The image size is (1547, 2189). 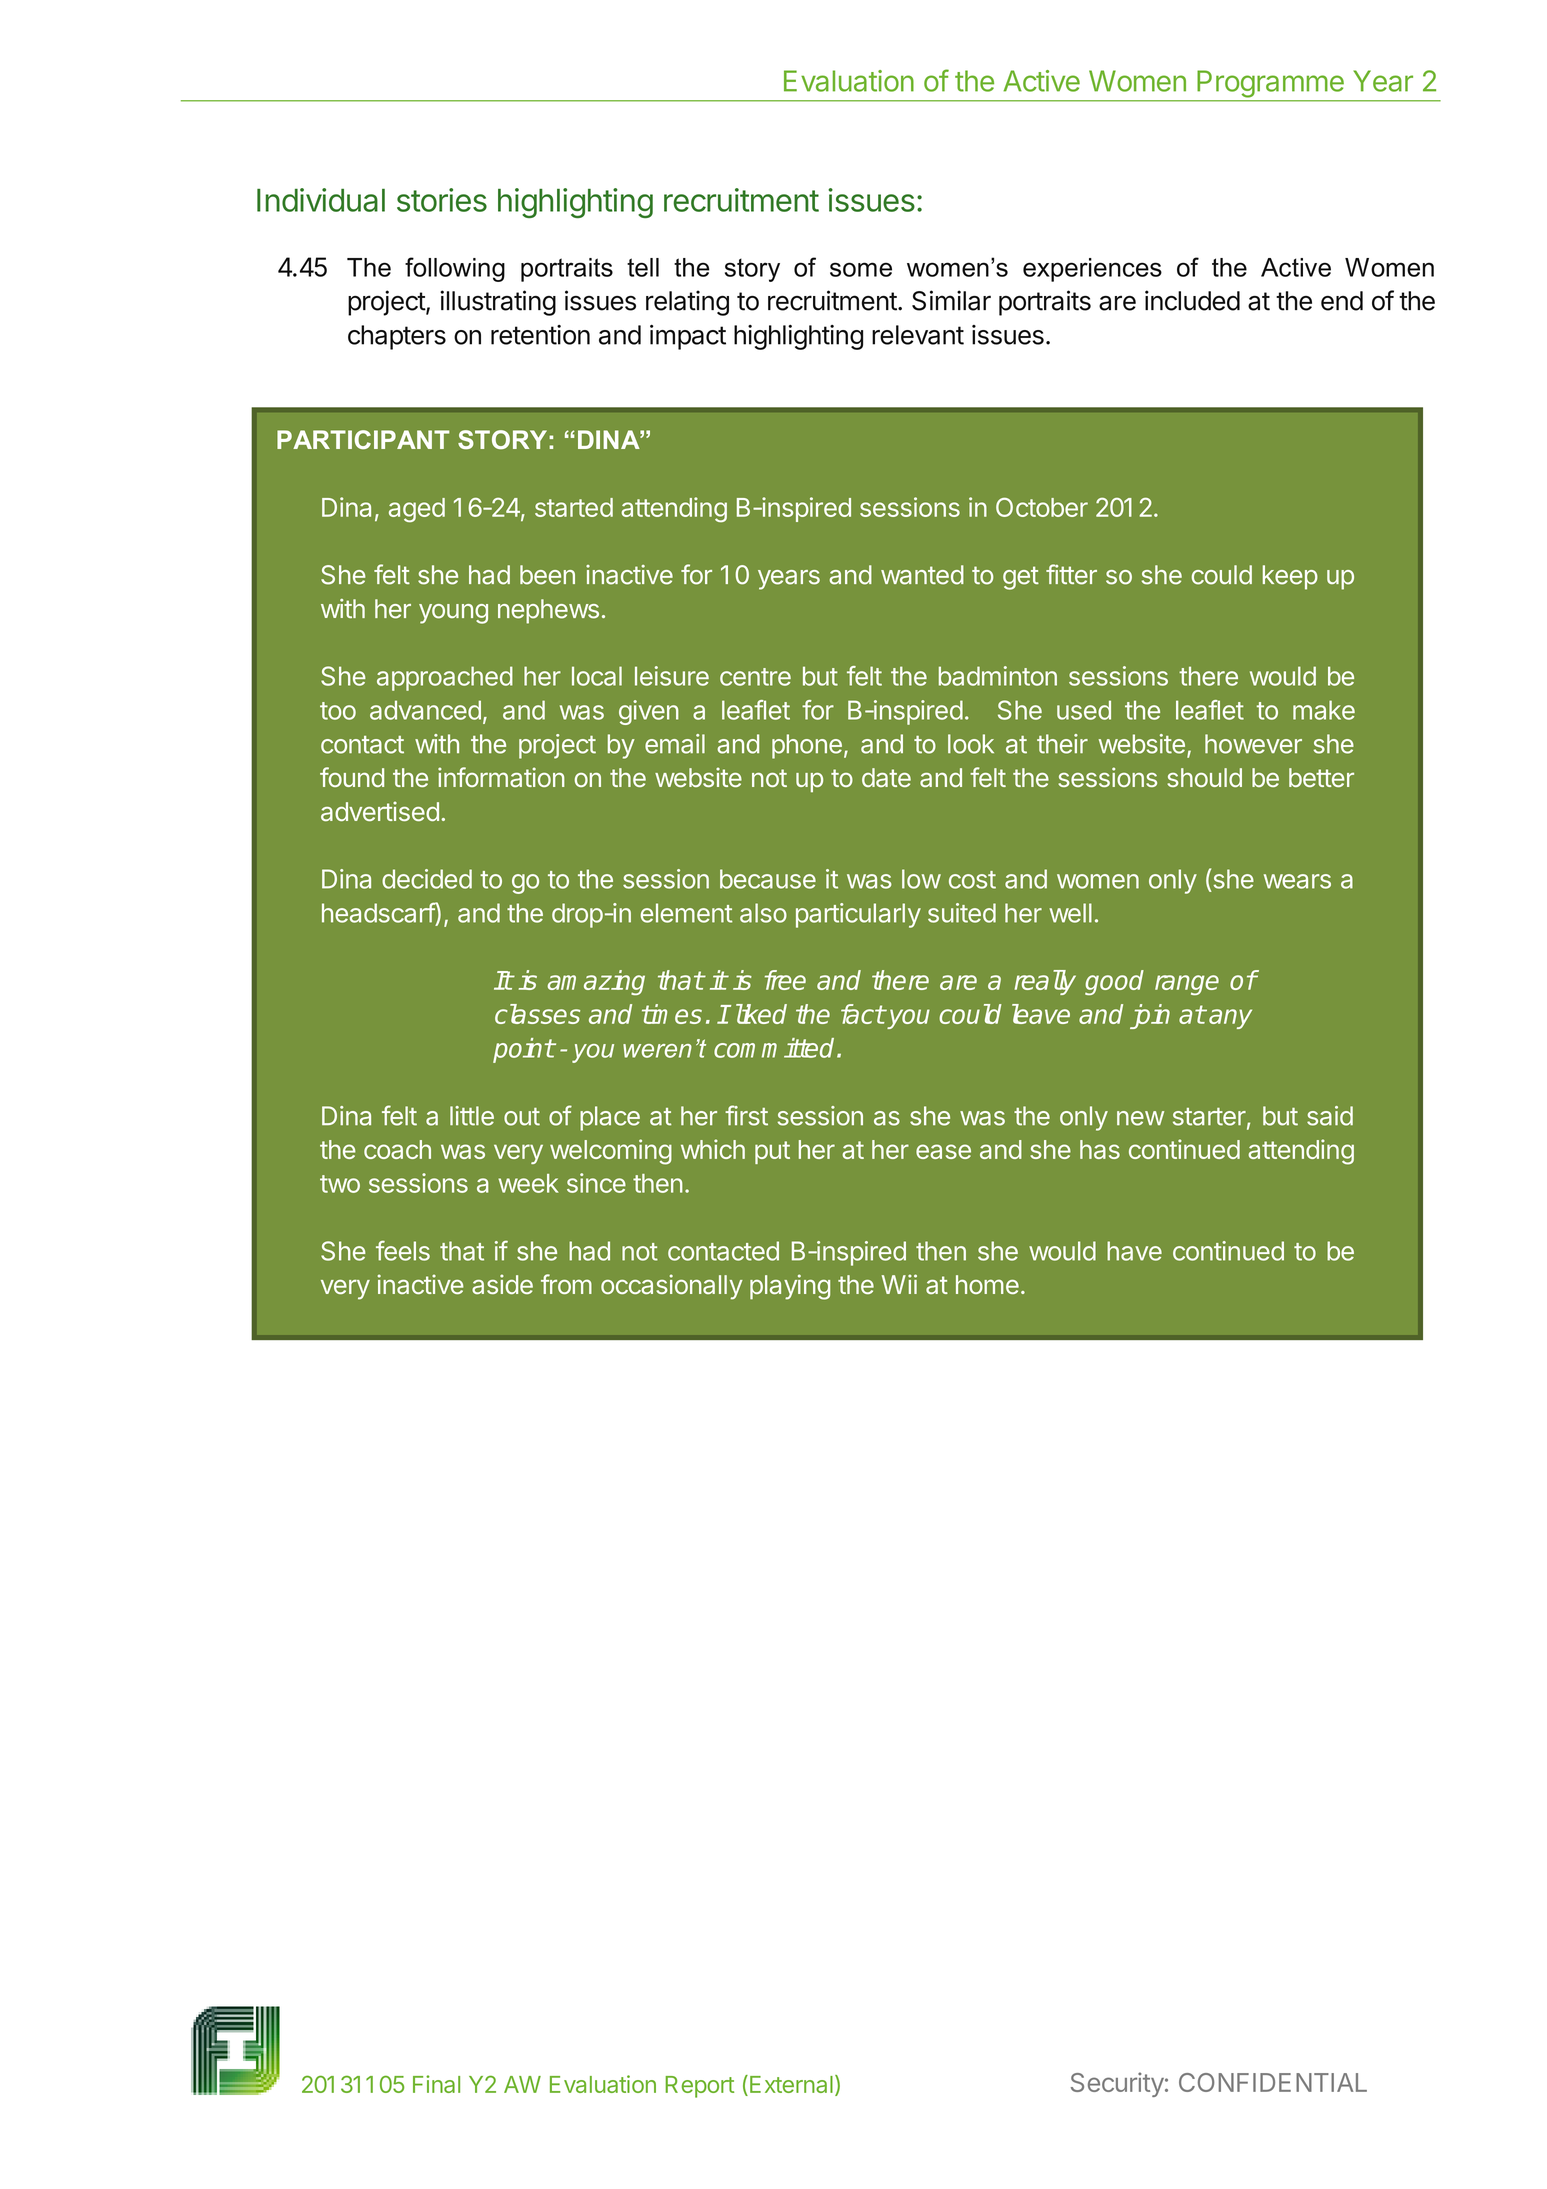 What do you see at coordinates (442, 200) in the document?
I see `stories` at bounding box center [442, 200].
